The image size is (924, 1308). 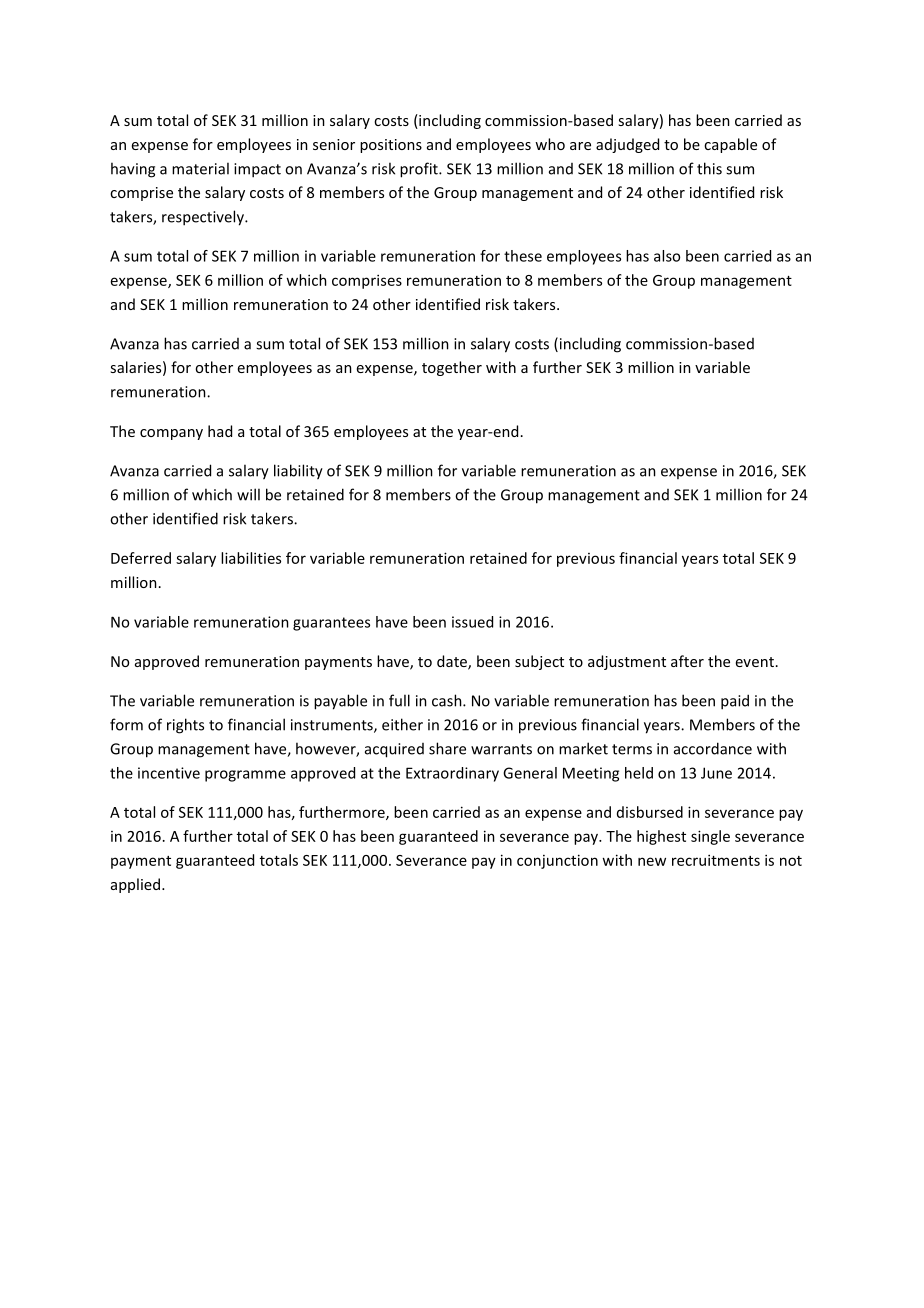 I want to click on material, so click(x=200, y=168).
